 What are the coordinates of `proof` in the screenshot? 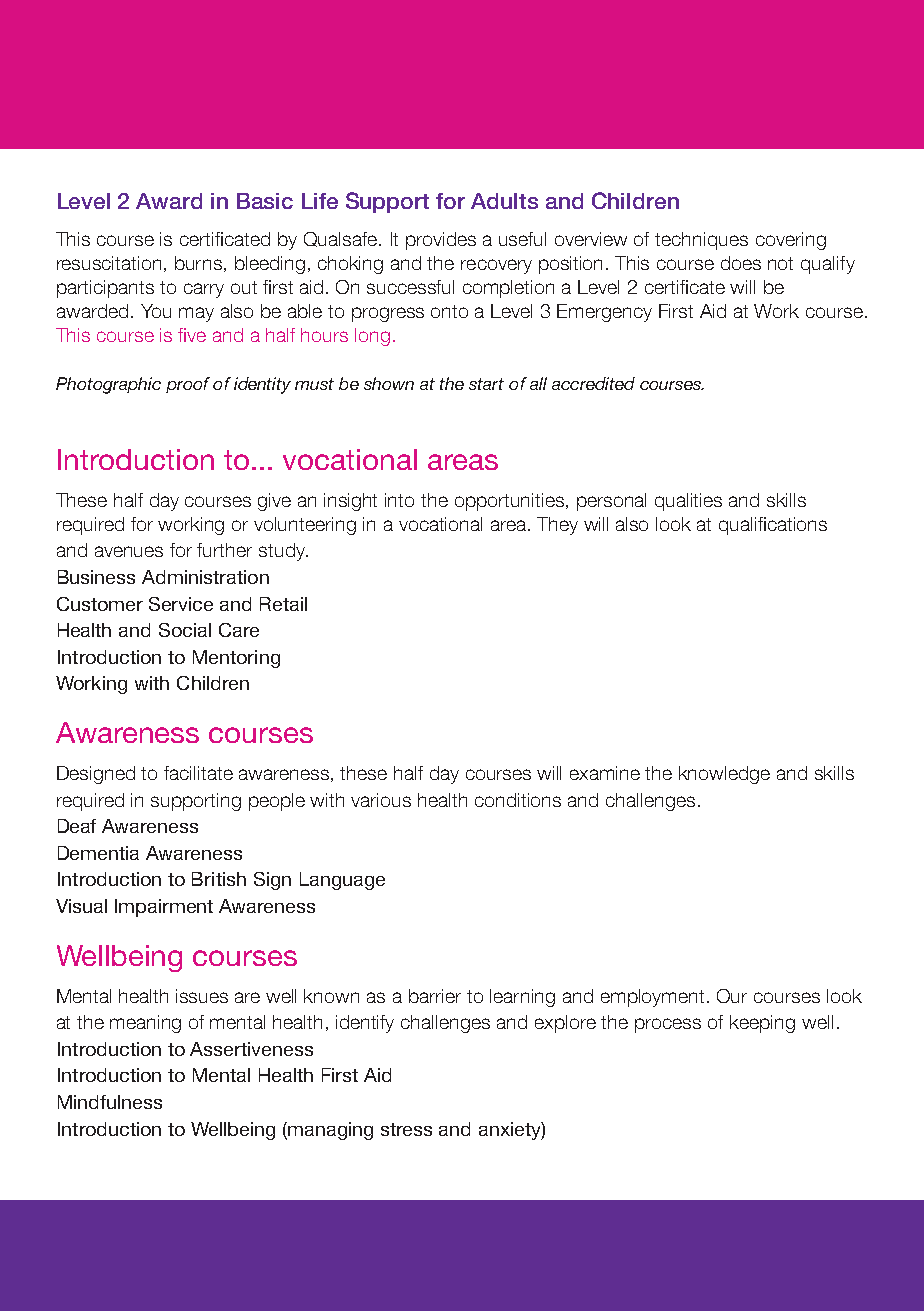 It's located at (188, 385).
